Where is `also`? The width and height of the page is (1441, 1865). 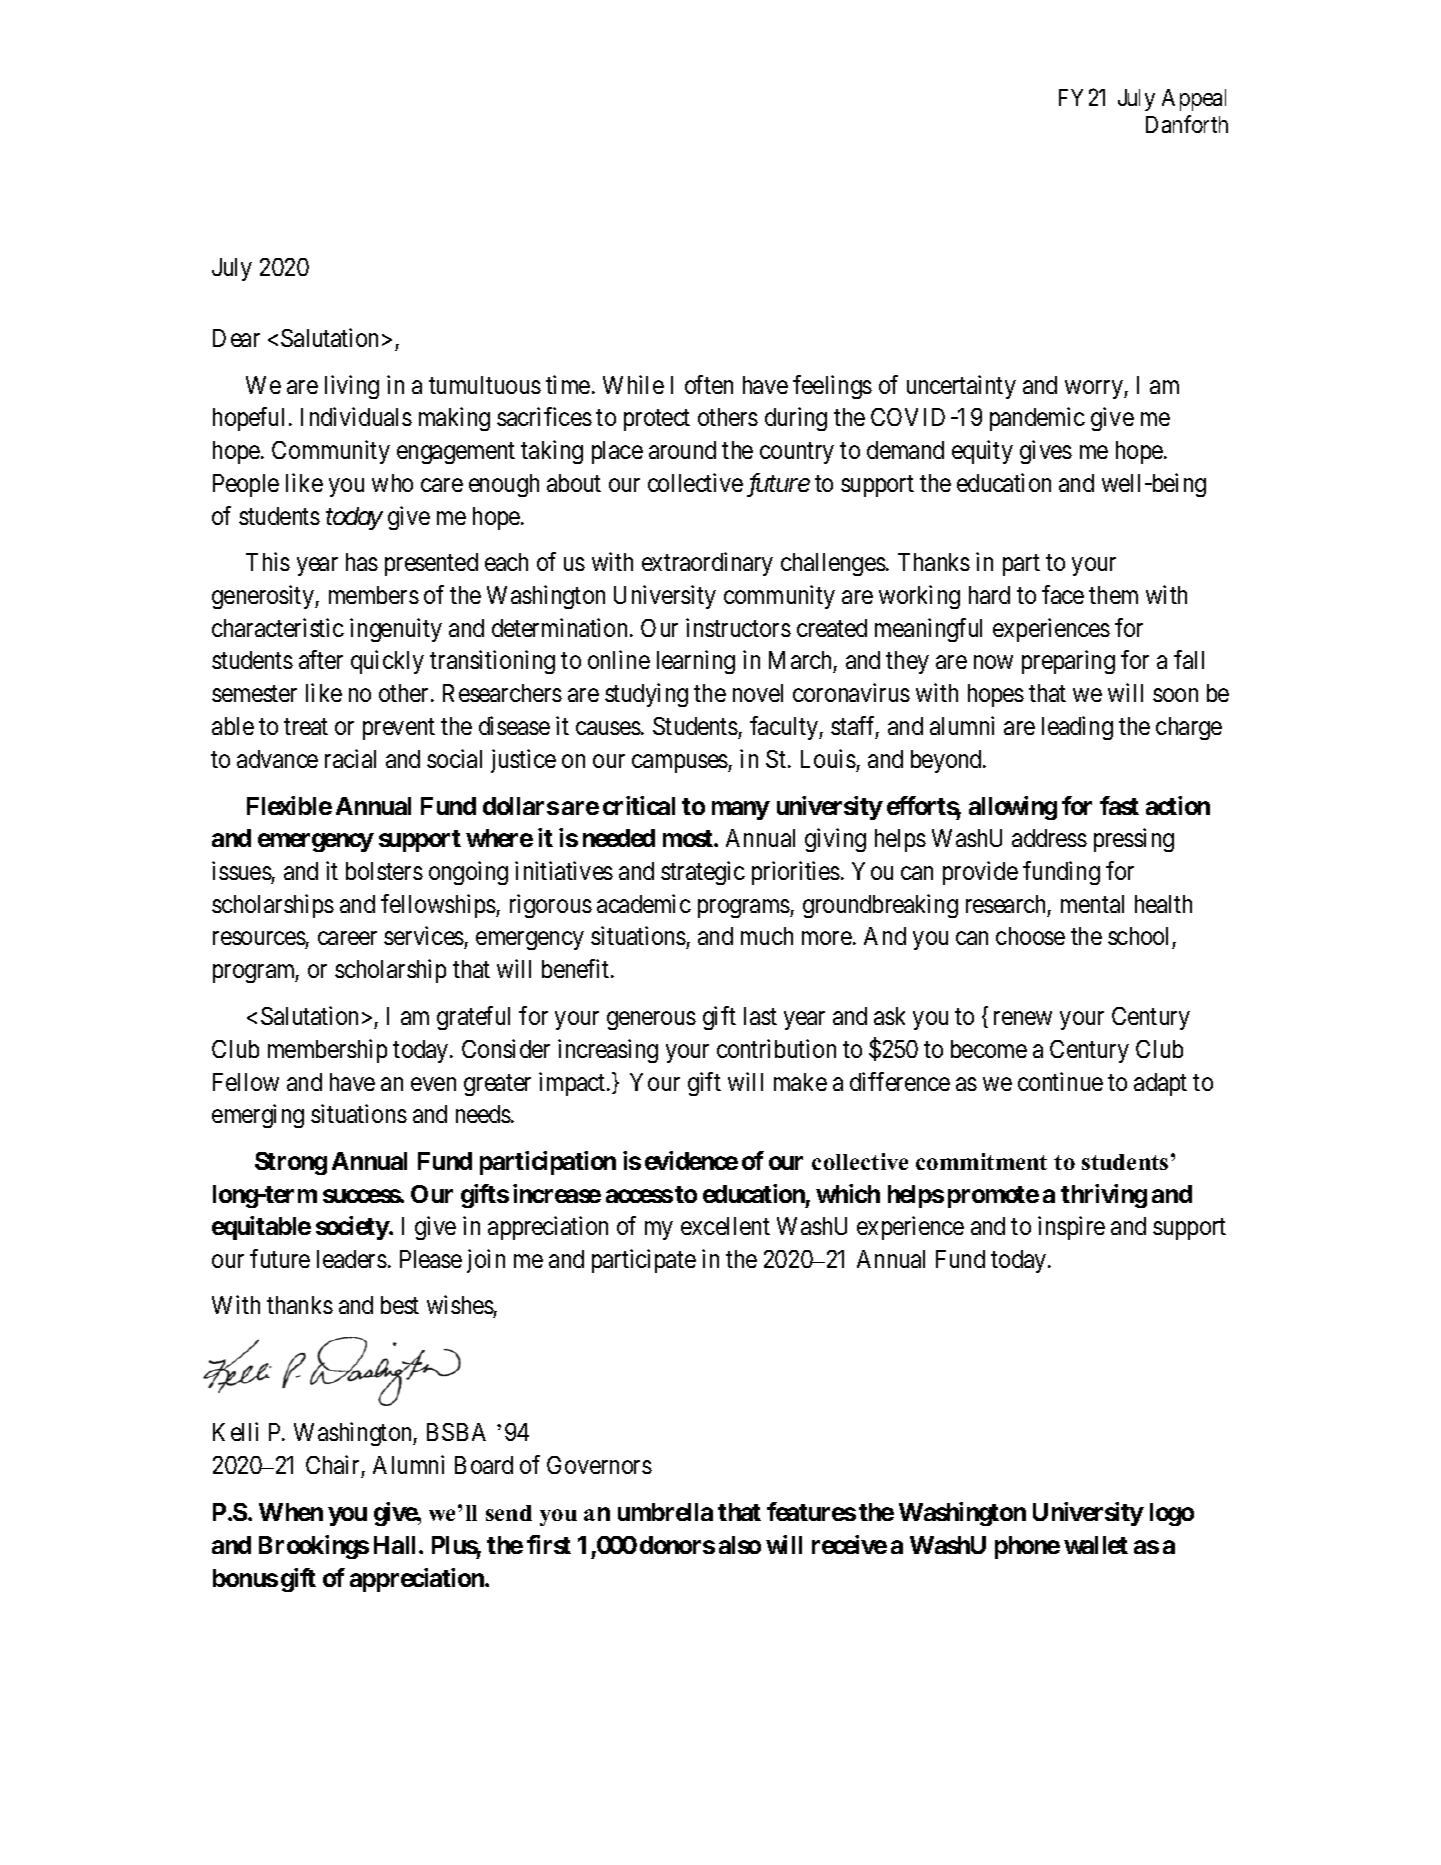
also is located at coordinates (740, 1545).
